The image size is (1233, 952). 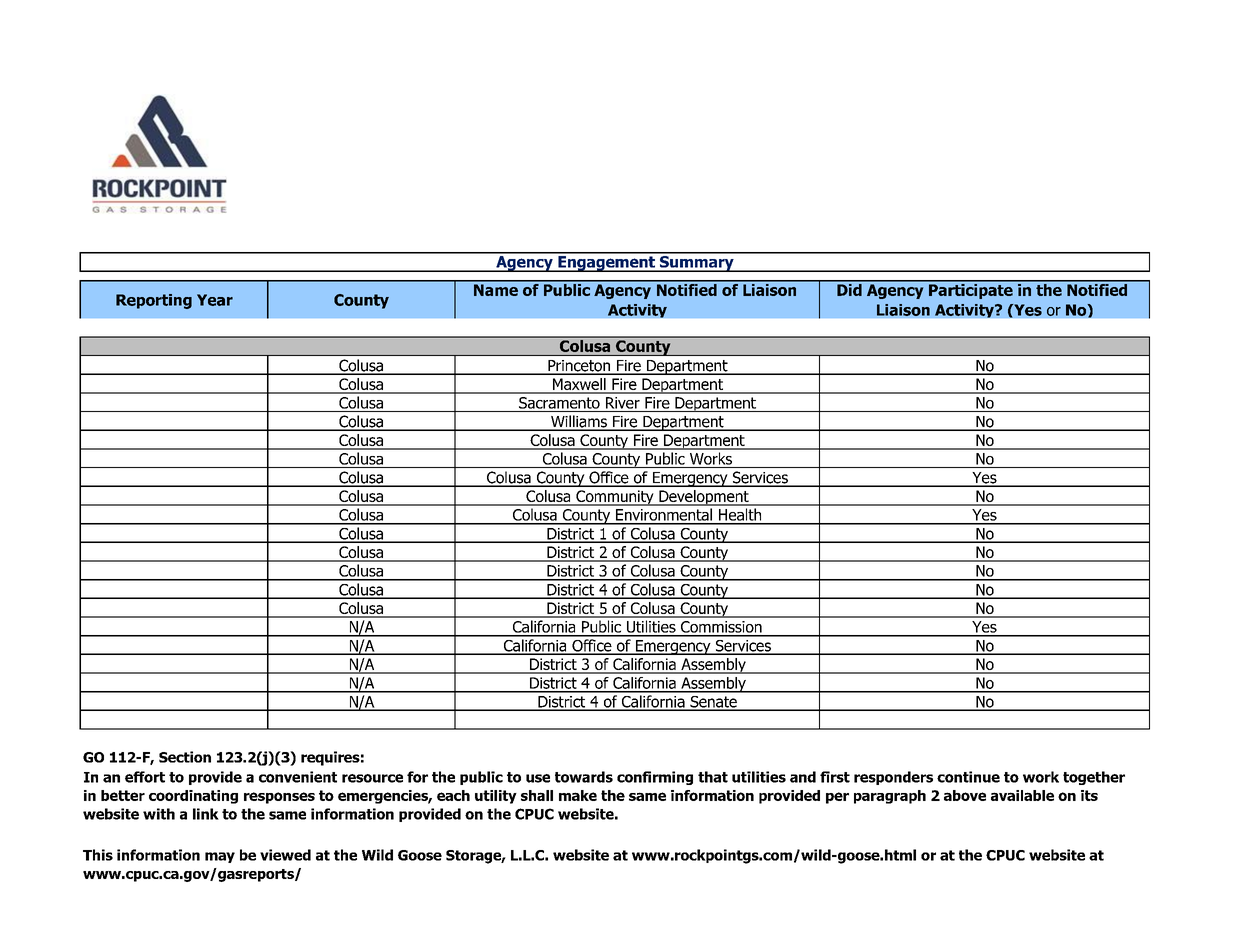 I want to click on responders, so click(x=893, y=778).
